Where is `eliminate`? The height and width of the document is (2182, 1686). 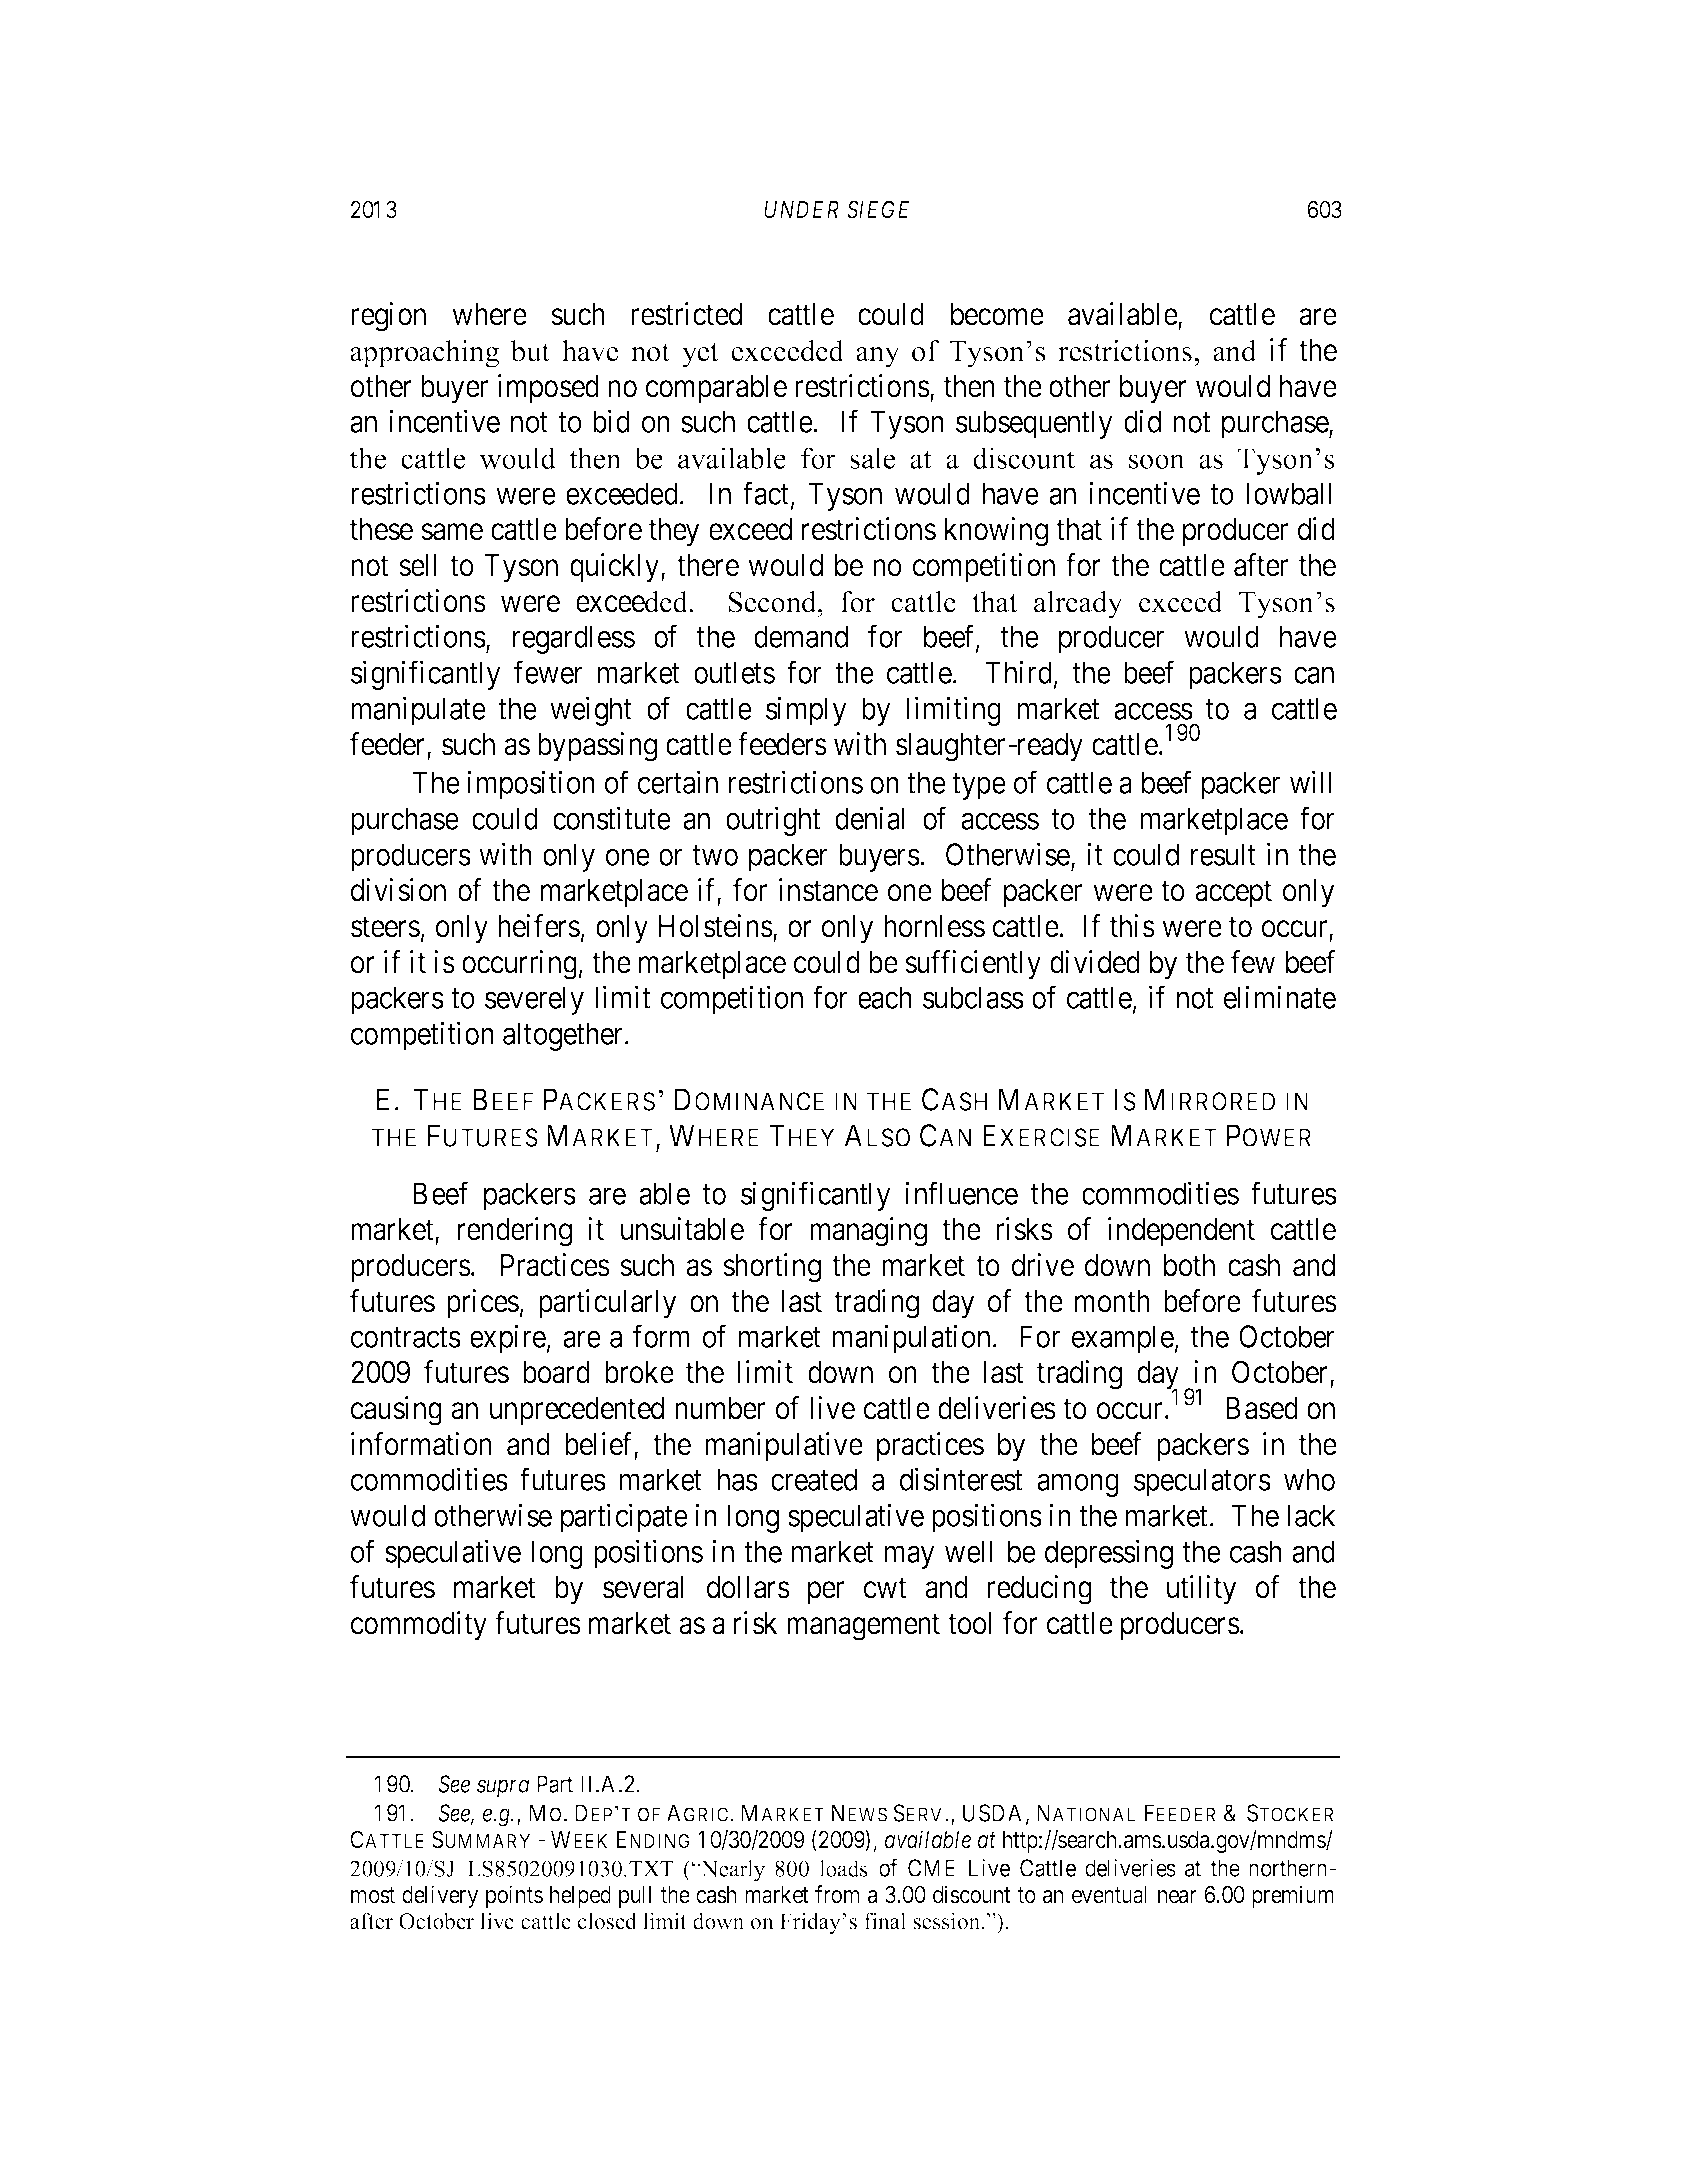 eliminate is located at coordinates (1280, 997).
